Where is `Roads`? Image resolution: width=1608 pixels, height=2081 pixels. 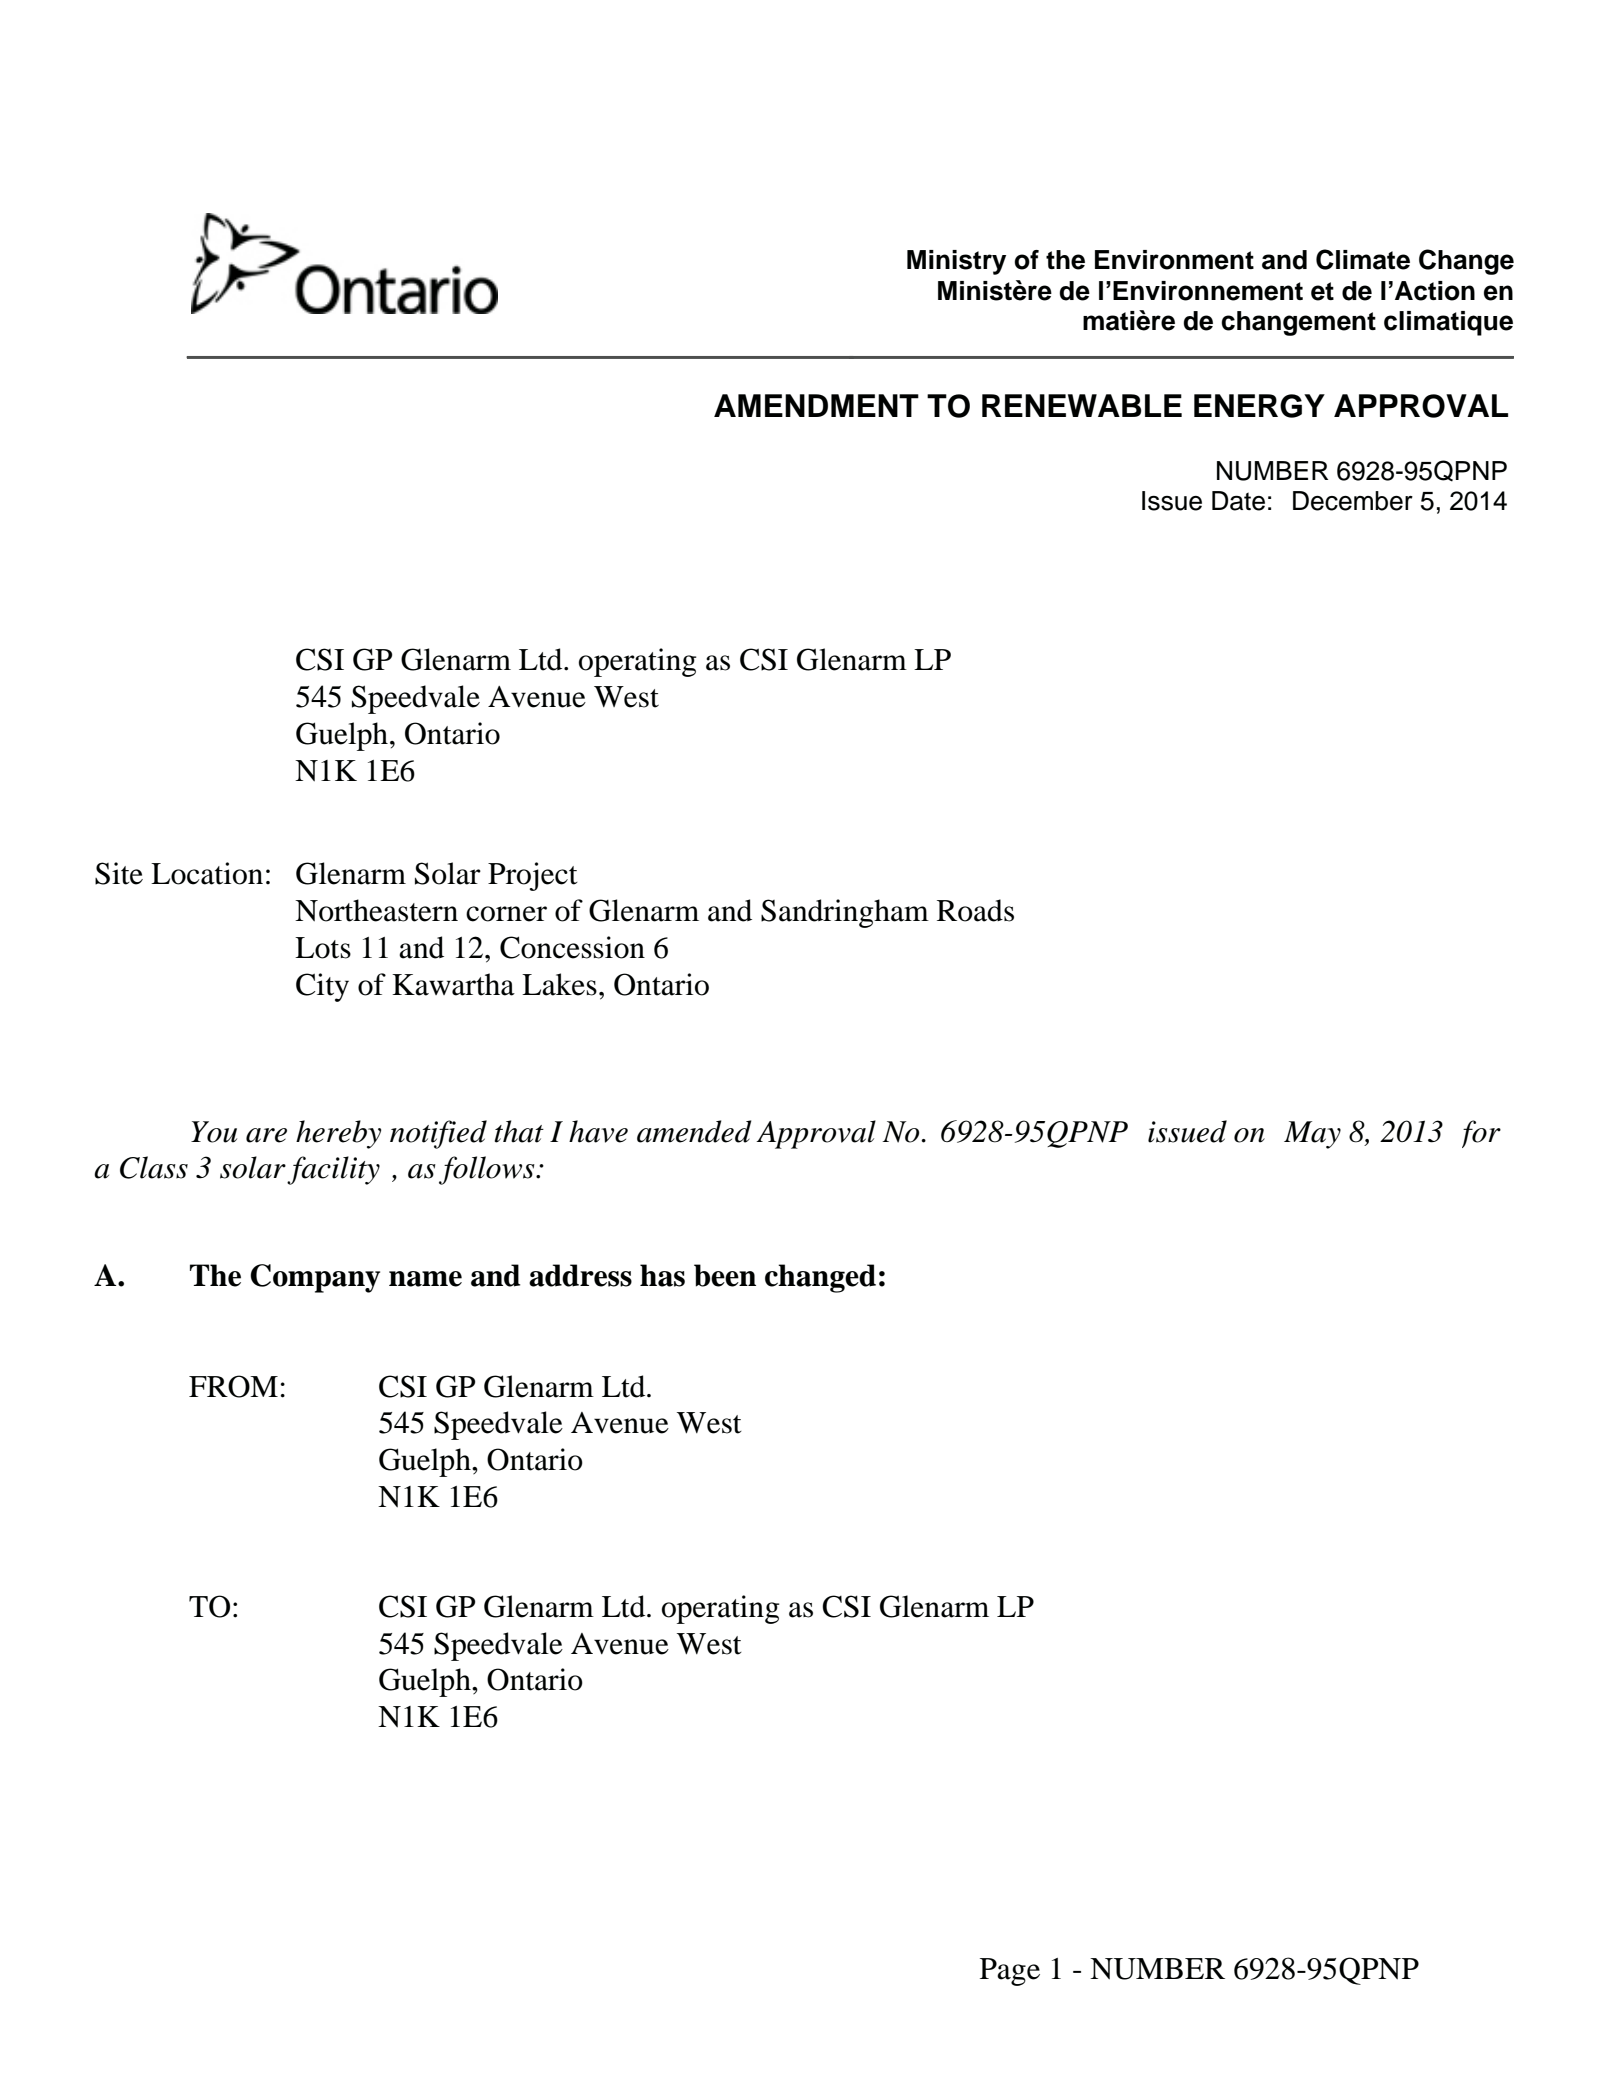 Roads is located at coordinates (975, 910).
